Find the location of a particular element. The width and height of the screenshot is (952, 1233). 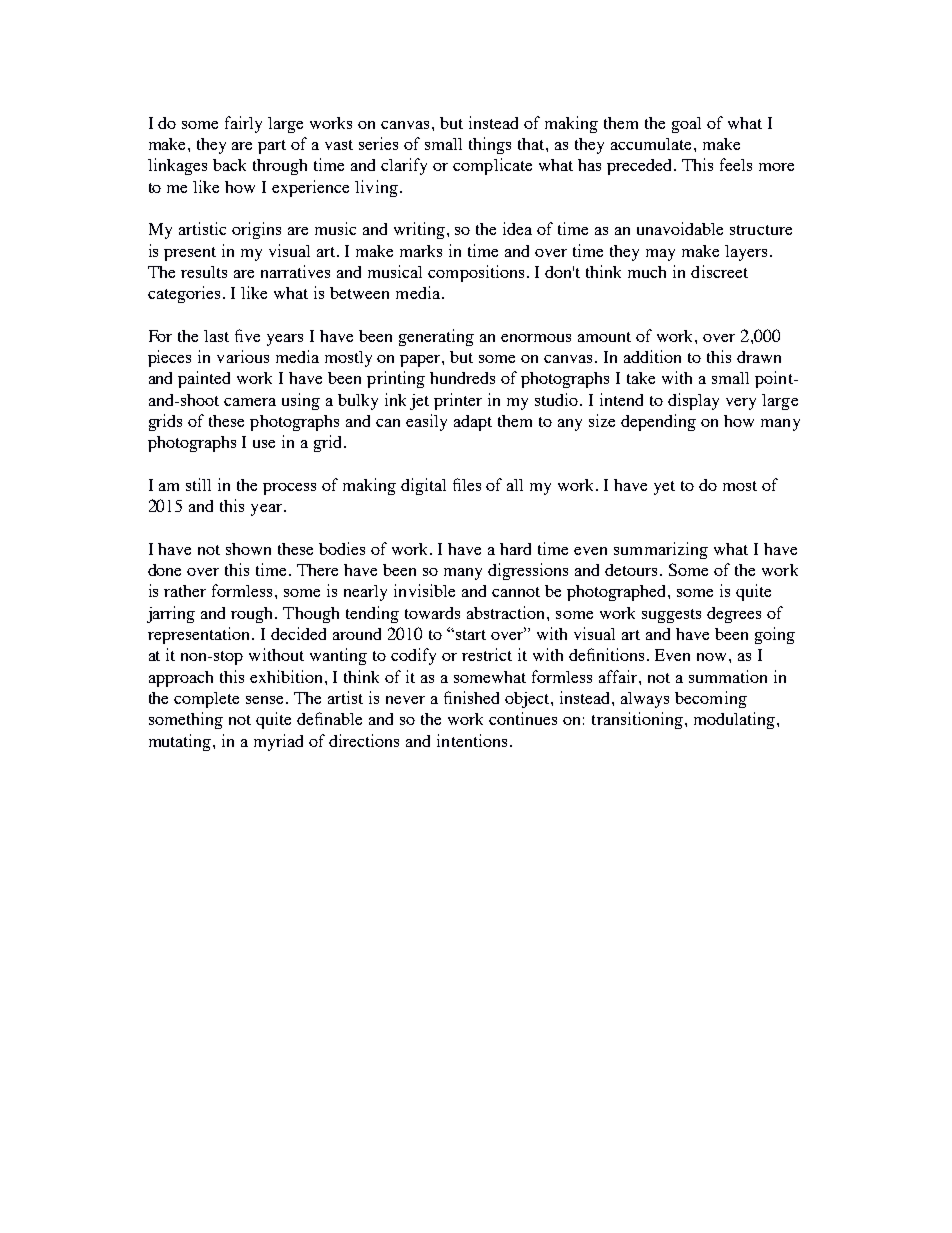

intentions is located at coordinates (472, 740).
